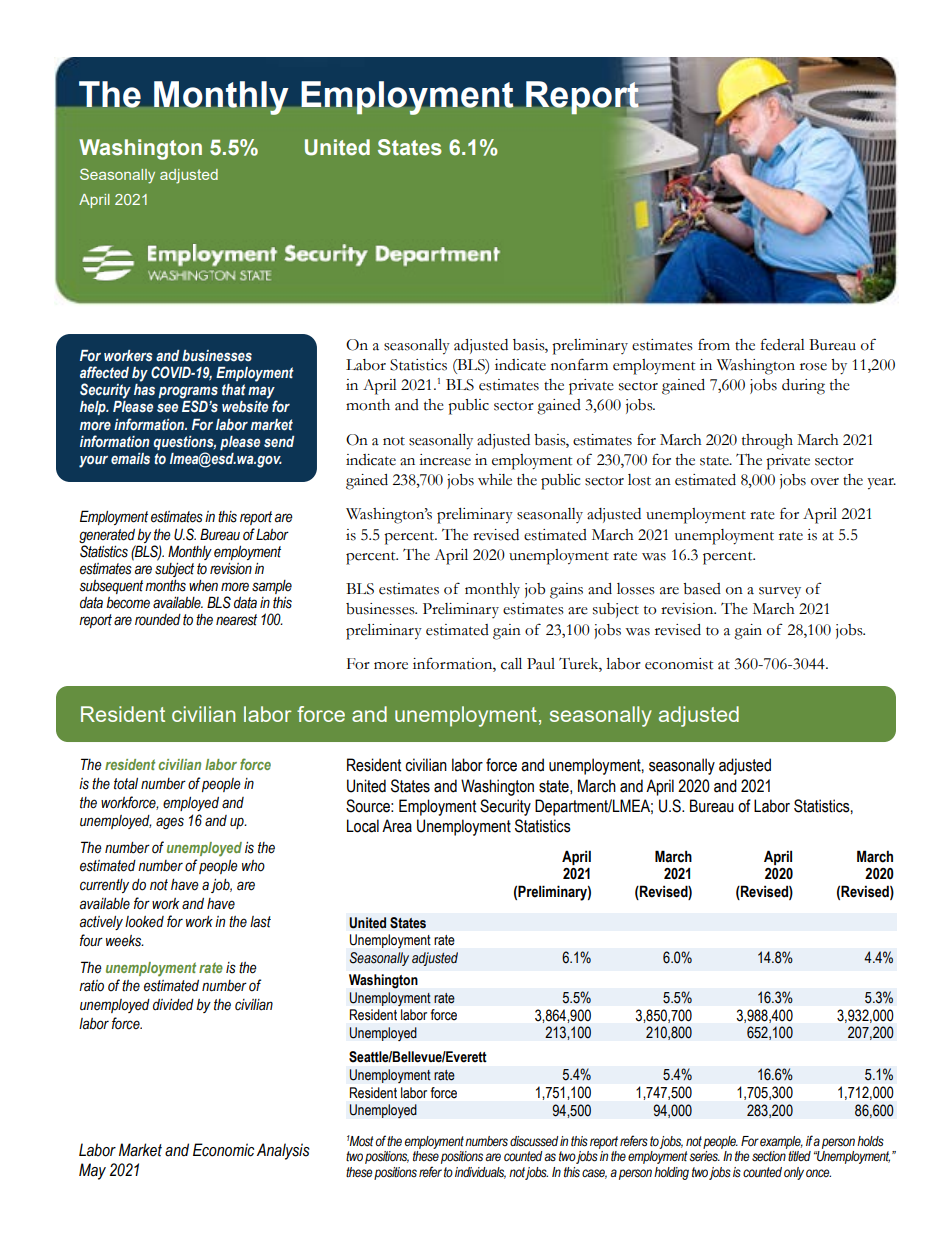 The height and width of the document is (1233, 952). Describe the element at coordinates (445, 460) in the document. I see `increase` at that location.
